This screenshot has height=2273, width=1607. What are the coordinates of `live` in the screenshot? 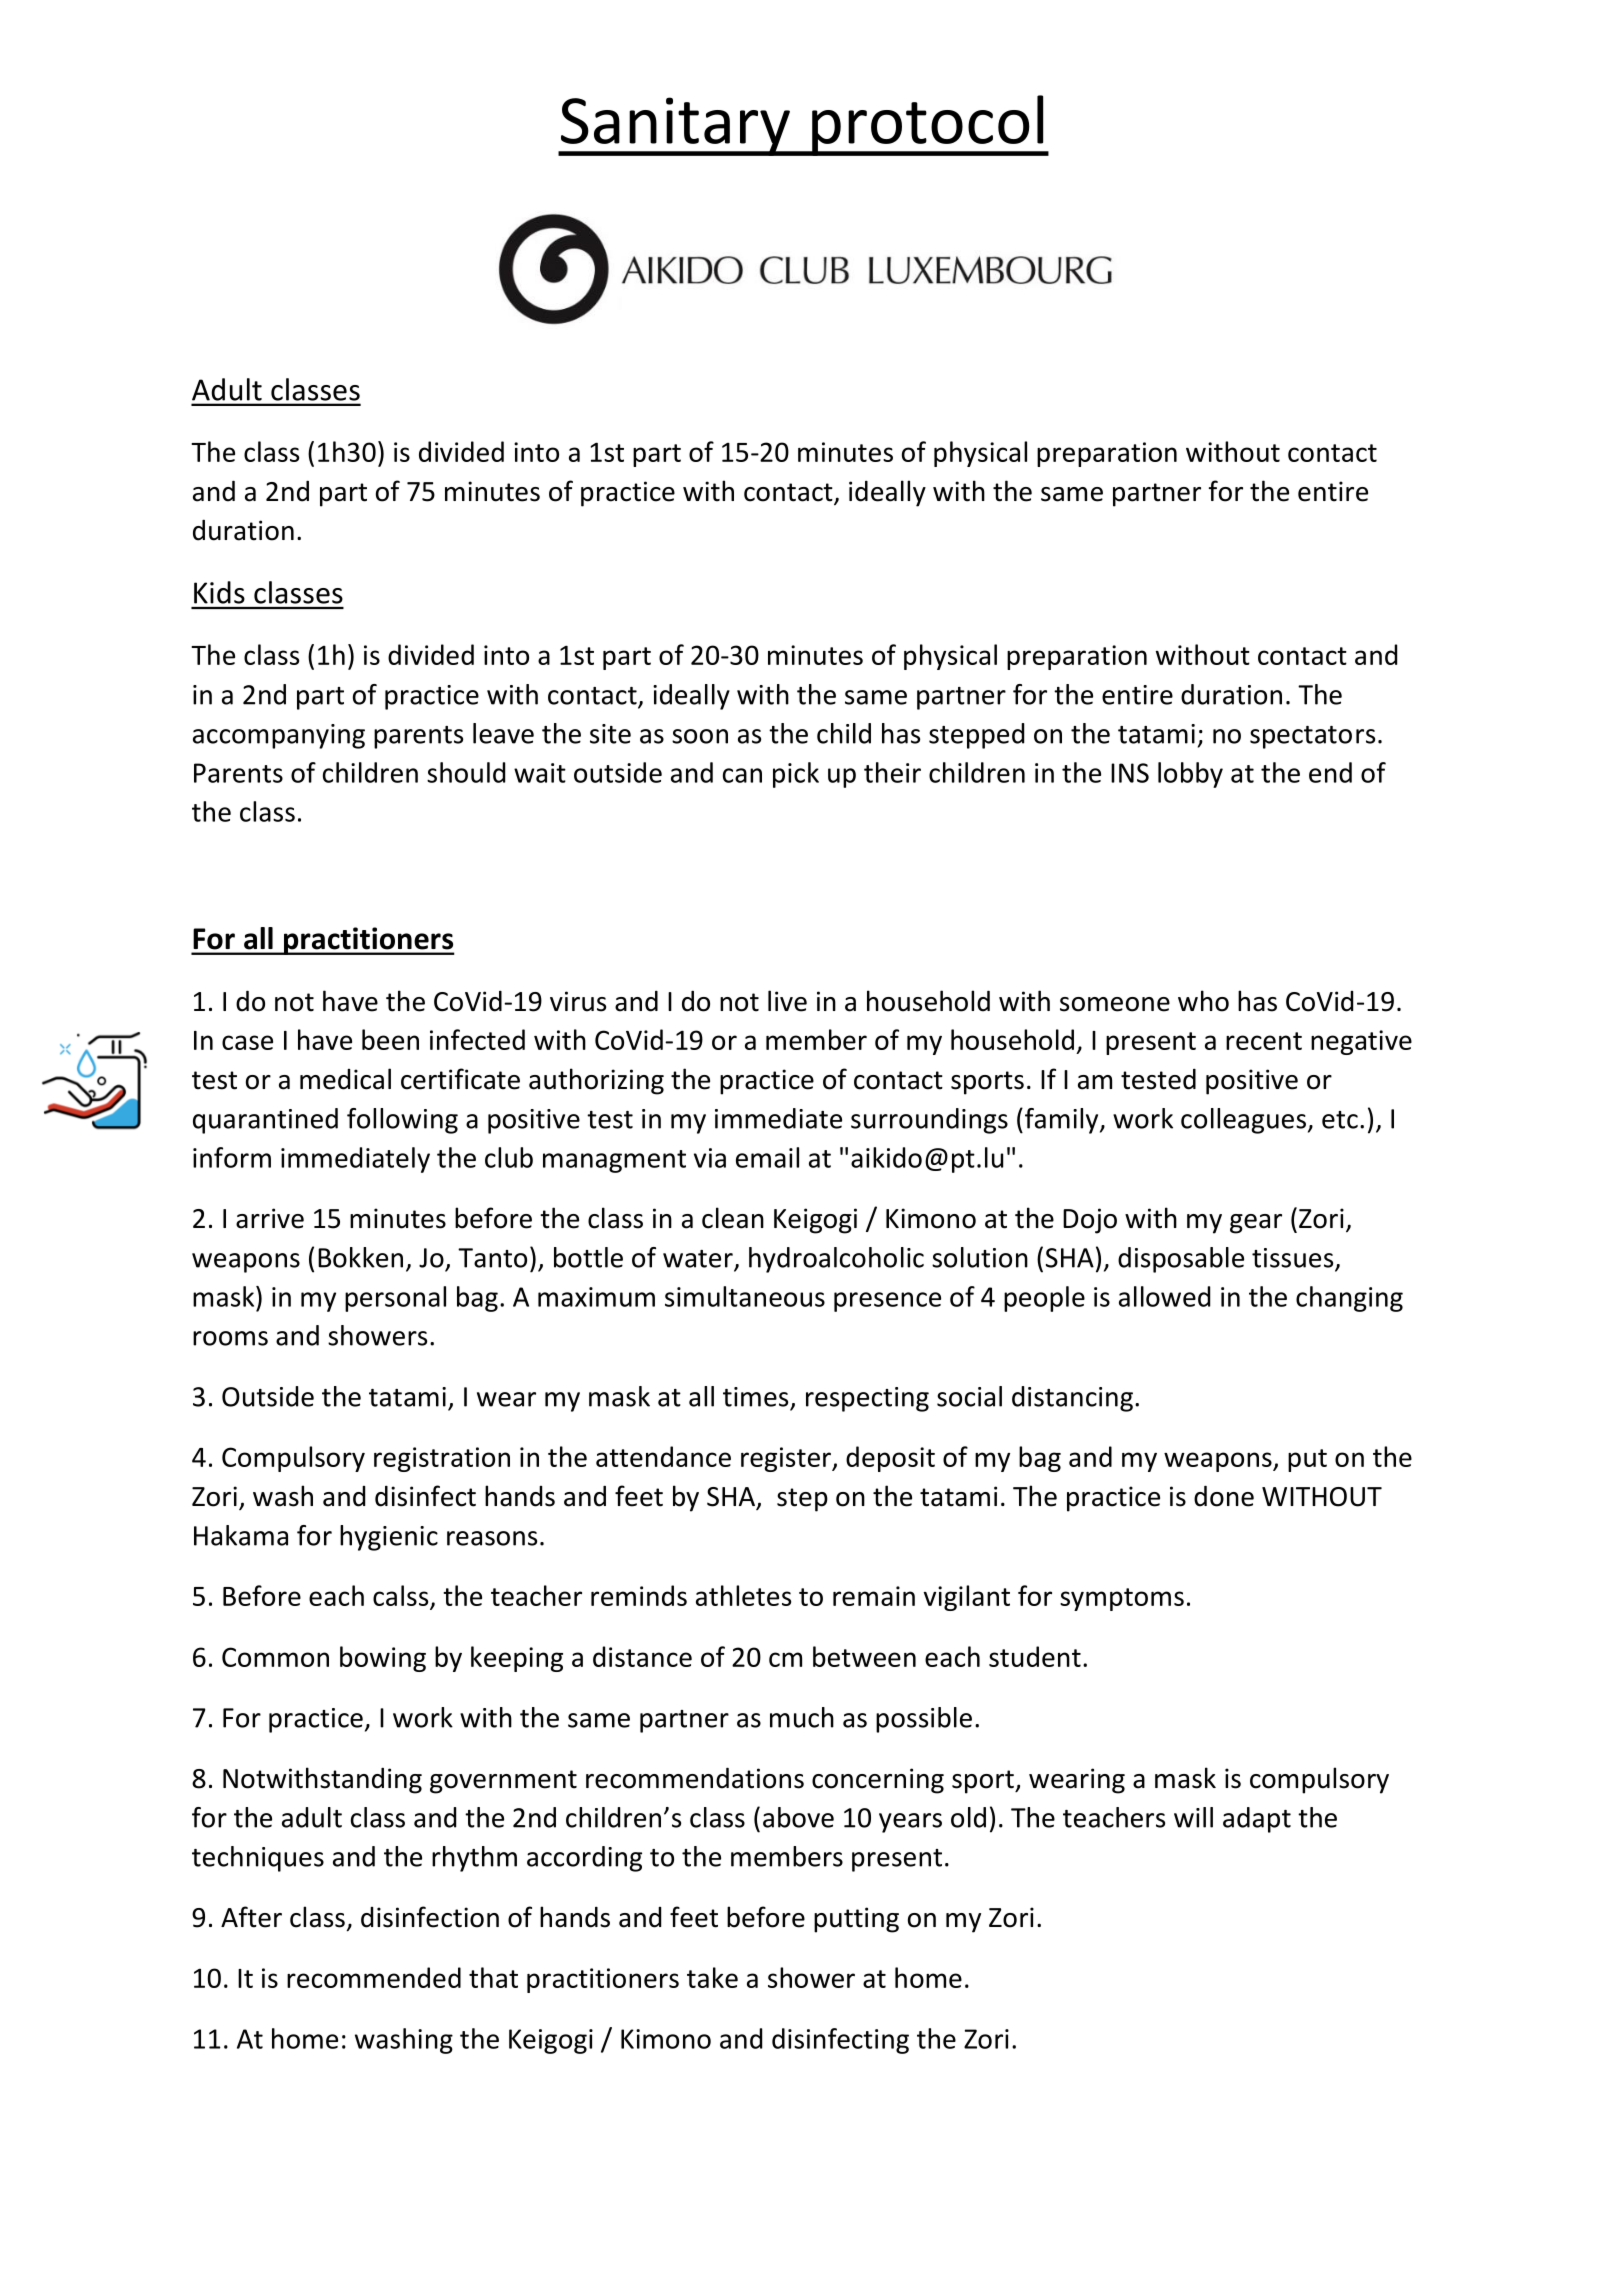 It's located at (787, 1001).
